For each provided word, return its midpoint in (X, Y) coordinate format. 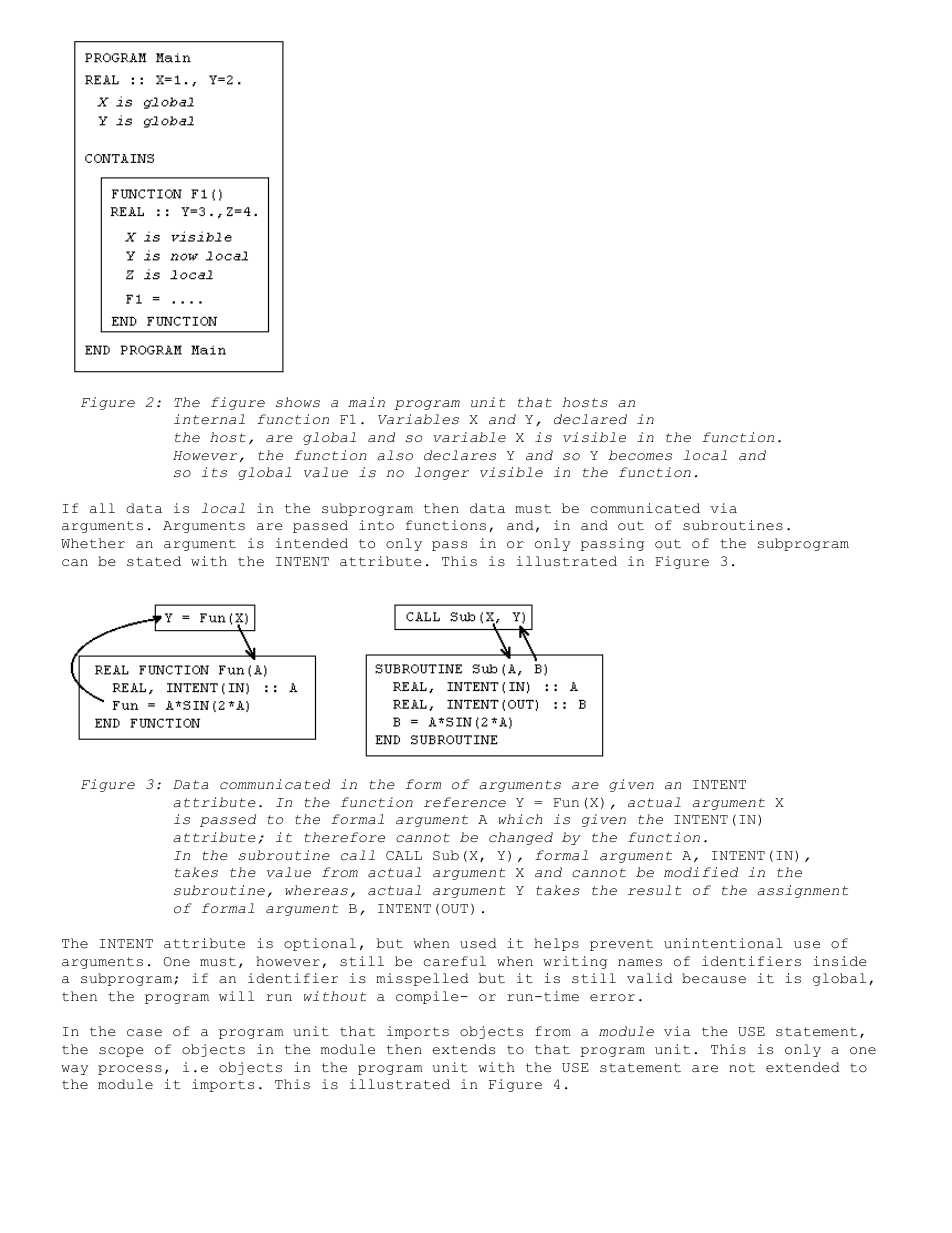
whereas (316, 890)
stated (154, 561)
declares (460, 455)
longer (442, 473)
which (520, 819)
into (376, 525)
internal (209, 419)
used (478, 943)
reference (465, 802)
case (144, 1033)
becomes (640, 455)
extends (463, 1049)
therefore (344, 837)
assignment (802, 891)
